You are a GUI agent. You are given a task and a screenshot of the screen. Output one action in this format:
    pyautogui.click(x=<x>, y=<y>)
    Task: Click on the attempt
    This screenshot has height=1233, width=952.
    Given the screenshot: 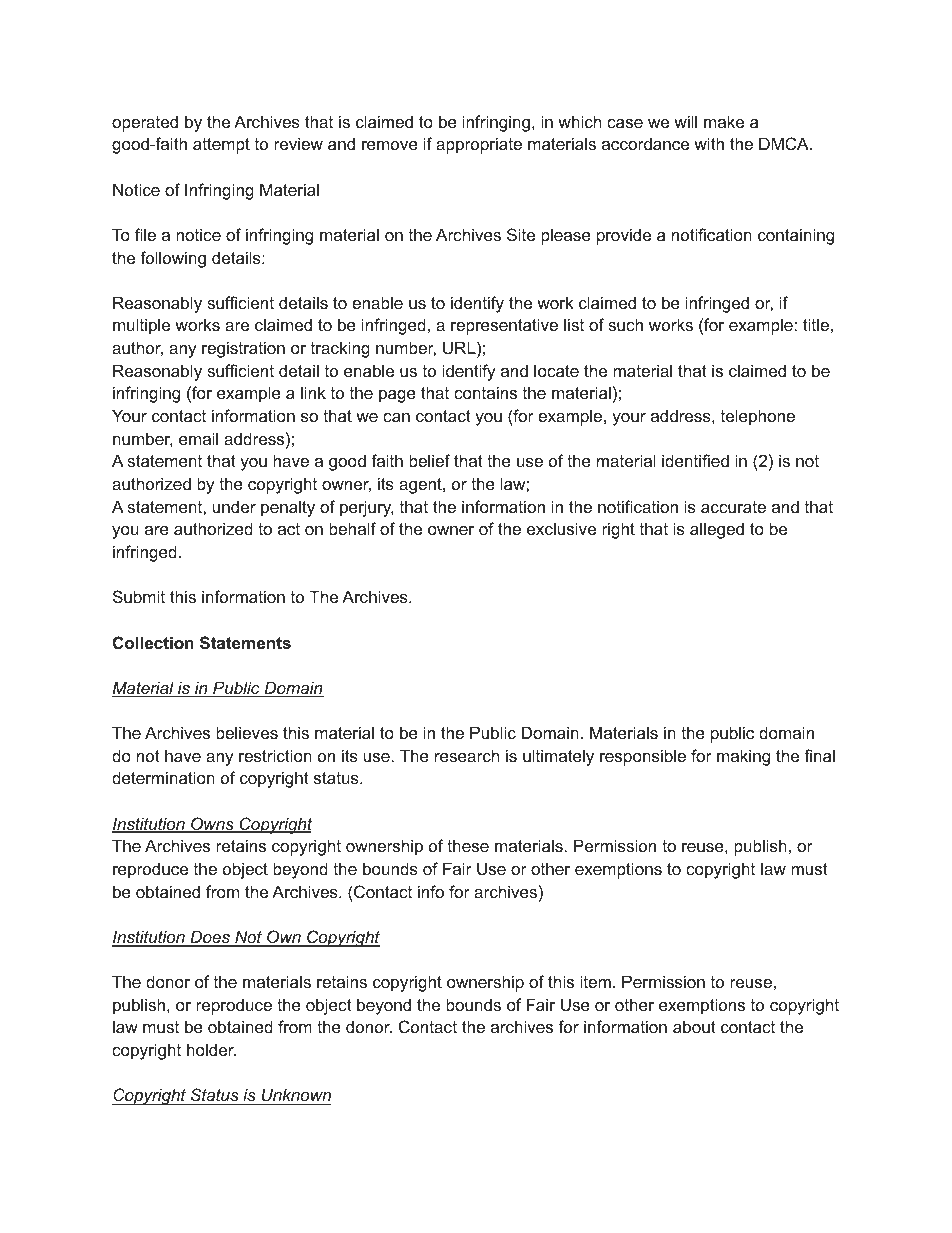 What is the action you would take?
    pyautogui.click(x=221, y=146)
